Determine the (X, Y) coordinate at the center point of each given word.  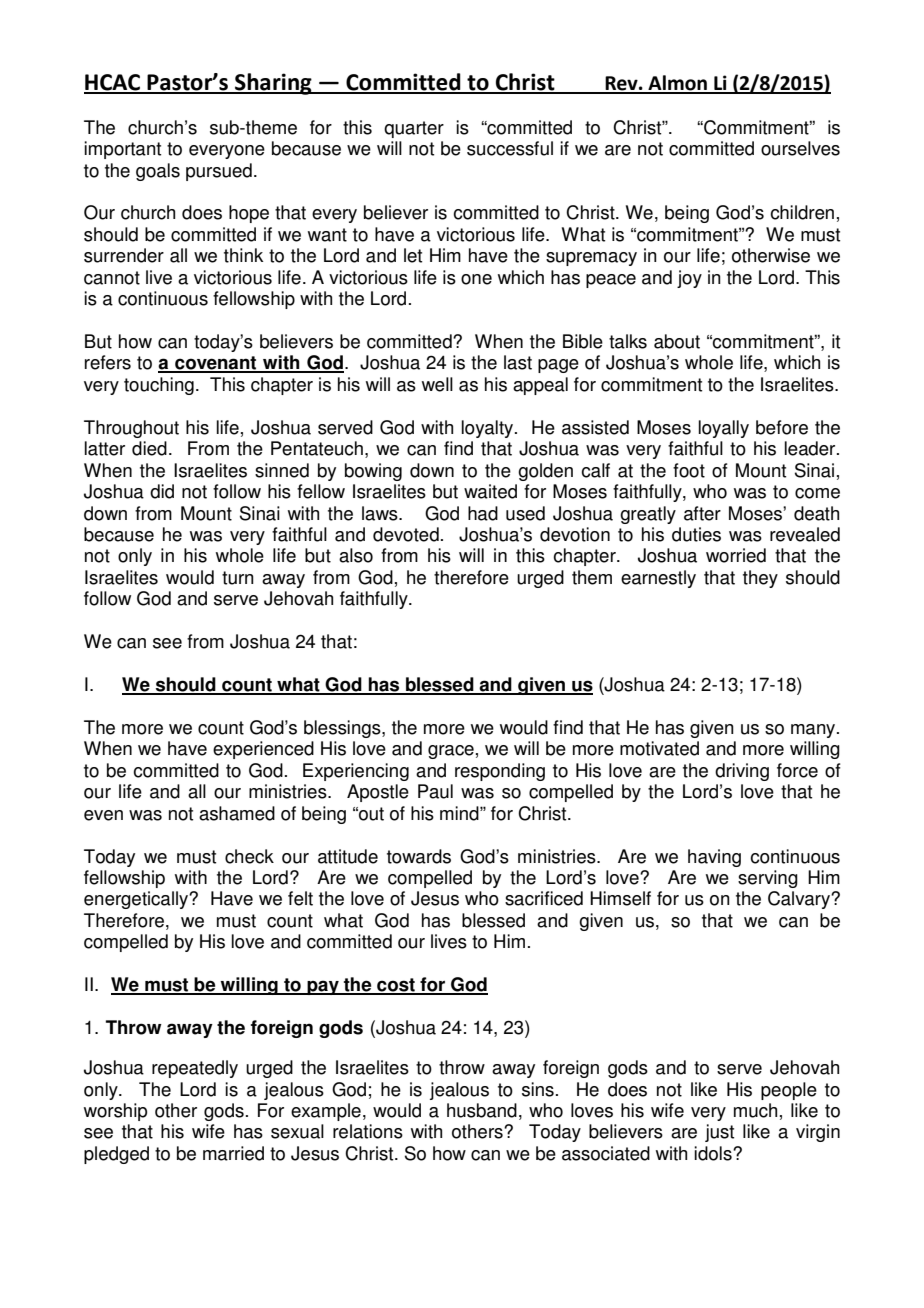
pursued (219, 172)
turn (238, 578)
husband (482, 1110)
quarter (414, 129)
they (760, 579)
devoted (406, 534)
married (233, 1153)
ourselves (800, 148)
